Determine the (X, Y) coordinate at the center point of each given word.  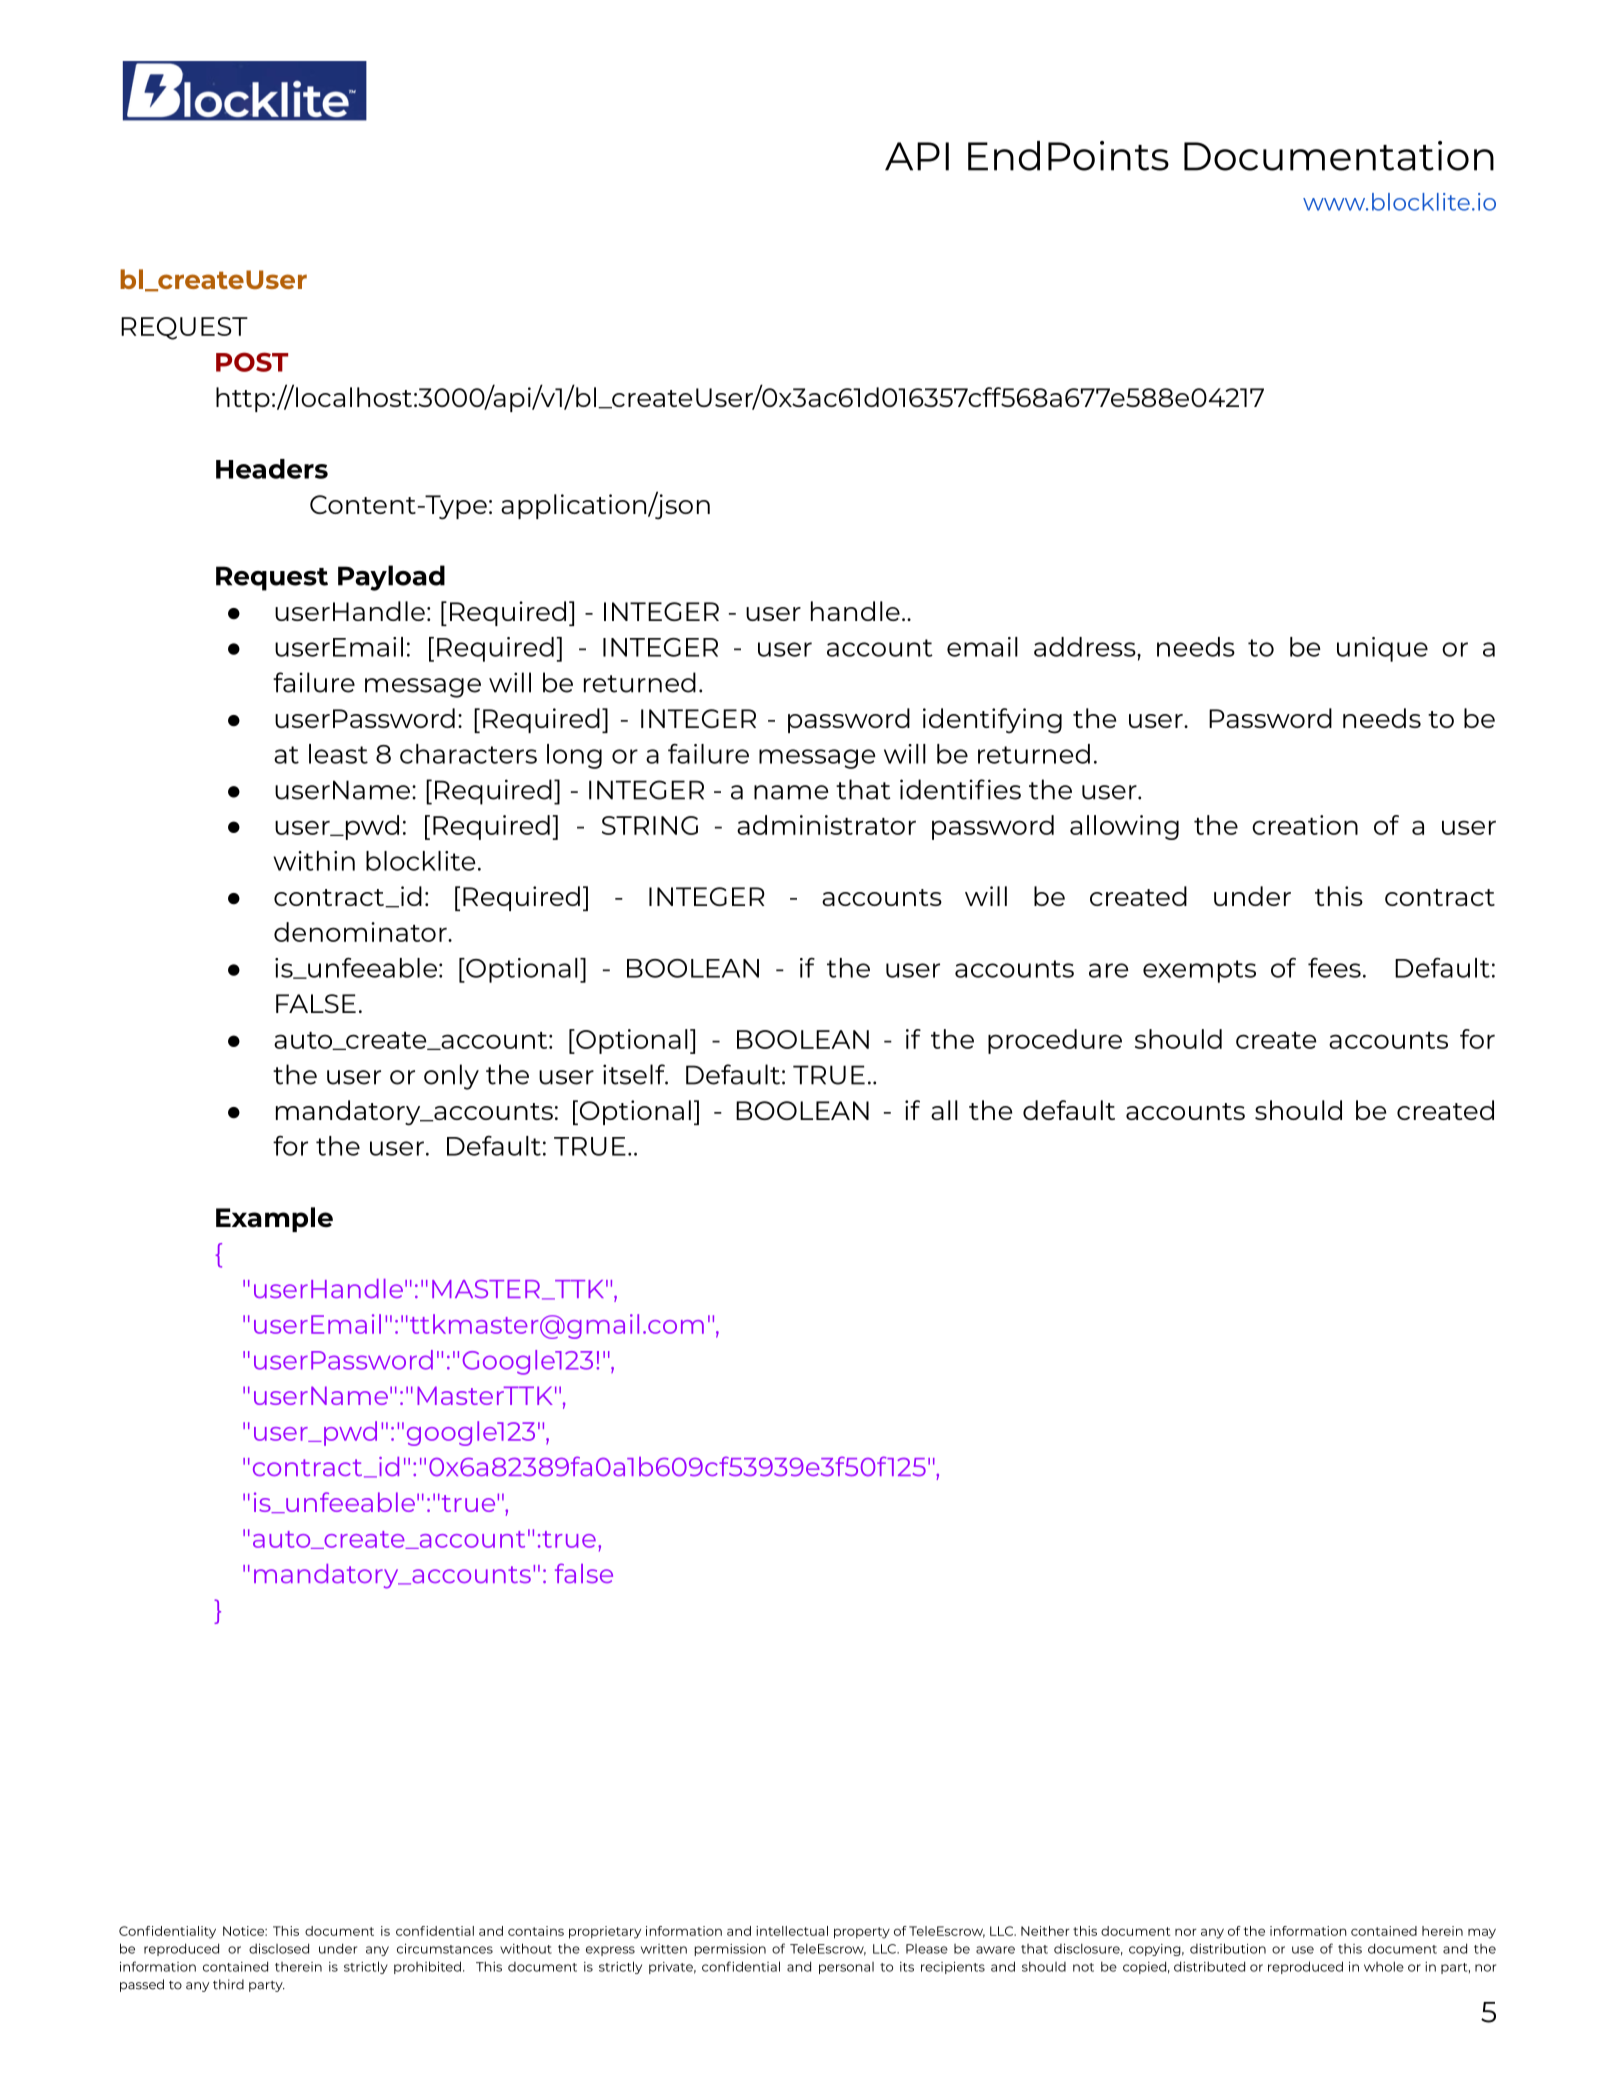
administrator (826, 825)
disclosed (279, 1948)
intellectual (792, 1931)
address (1086, 647)
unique (1382, 649)
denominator (361, 932)
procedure (1055, 1041)
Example (274, 1219)
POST (252, 362)
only (451, 1077)
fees (1334, 968)
